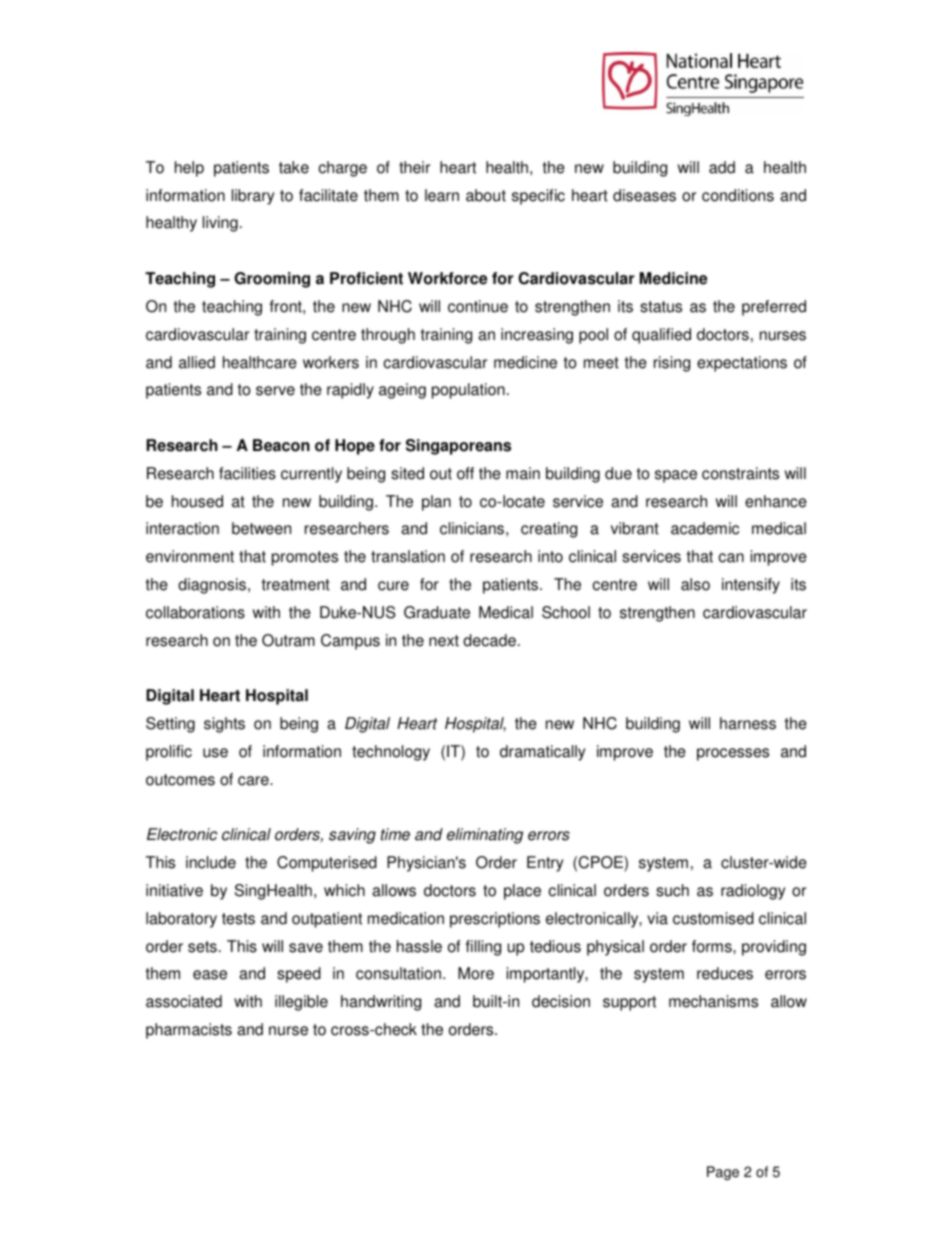 Image resolution: width=952 pixels, height=1233 pixels. Describe the element at coordinates (436, 503) in the screenshot. I see `plan` at that location.
